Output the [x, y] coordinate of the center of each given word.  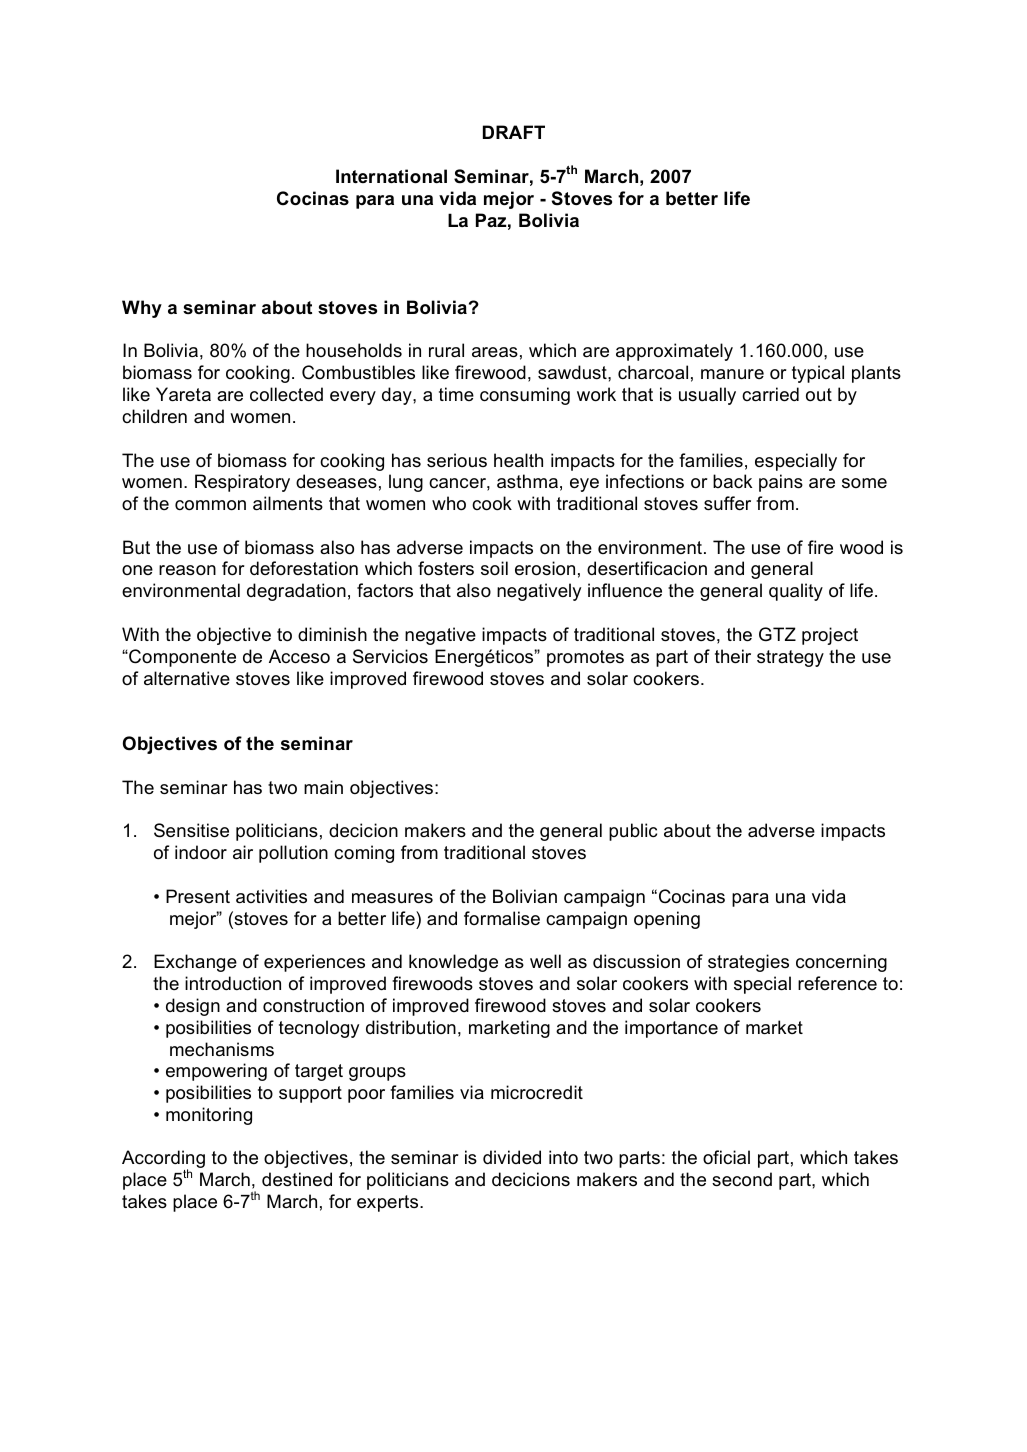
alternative [187, 678]
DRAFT [514, 132]
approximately [674, 352]
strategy [790, 658]
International [391, 176]
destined [297, 1179]
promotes [585, 658]
